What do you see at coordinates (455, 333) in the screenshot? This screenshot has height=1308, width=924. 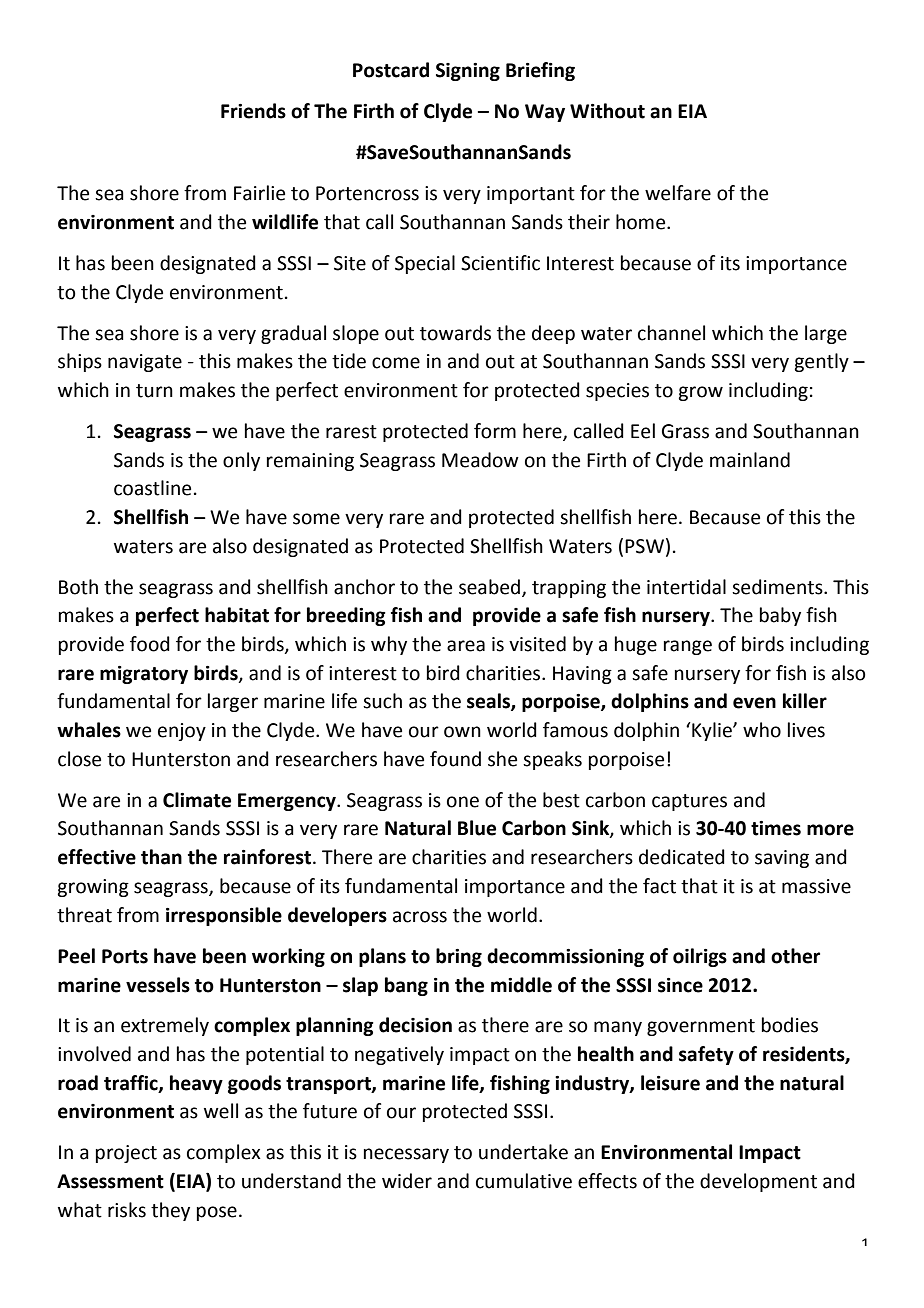 I see `towards` at bounding box center [455, 333].
